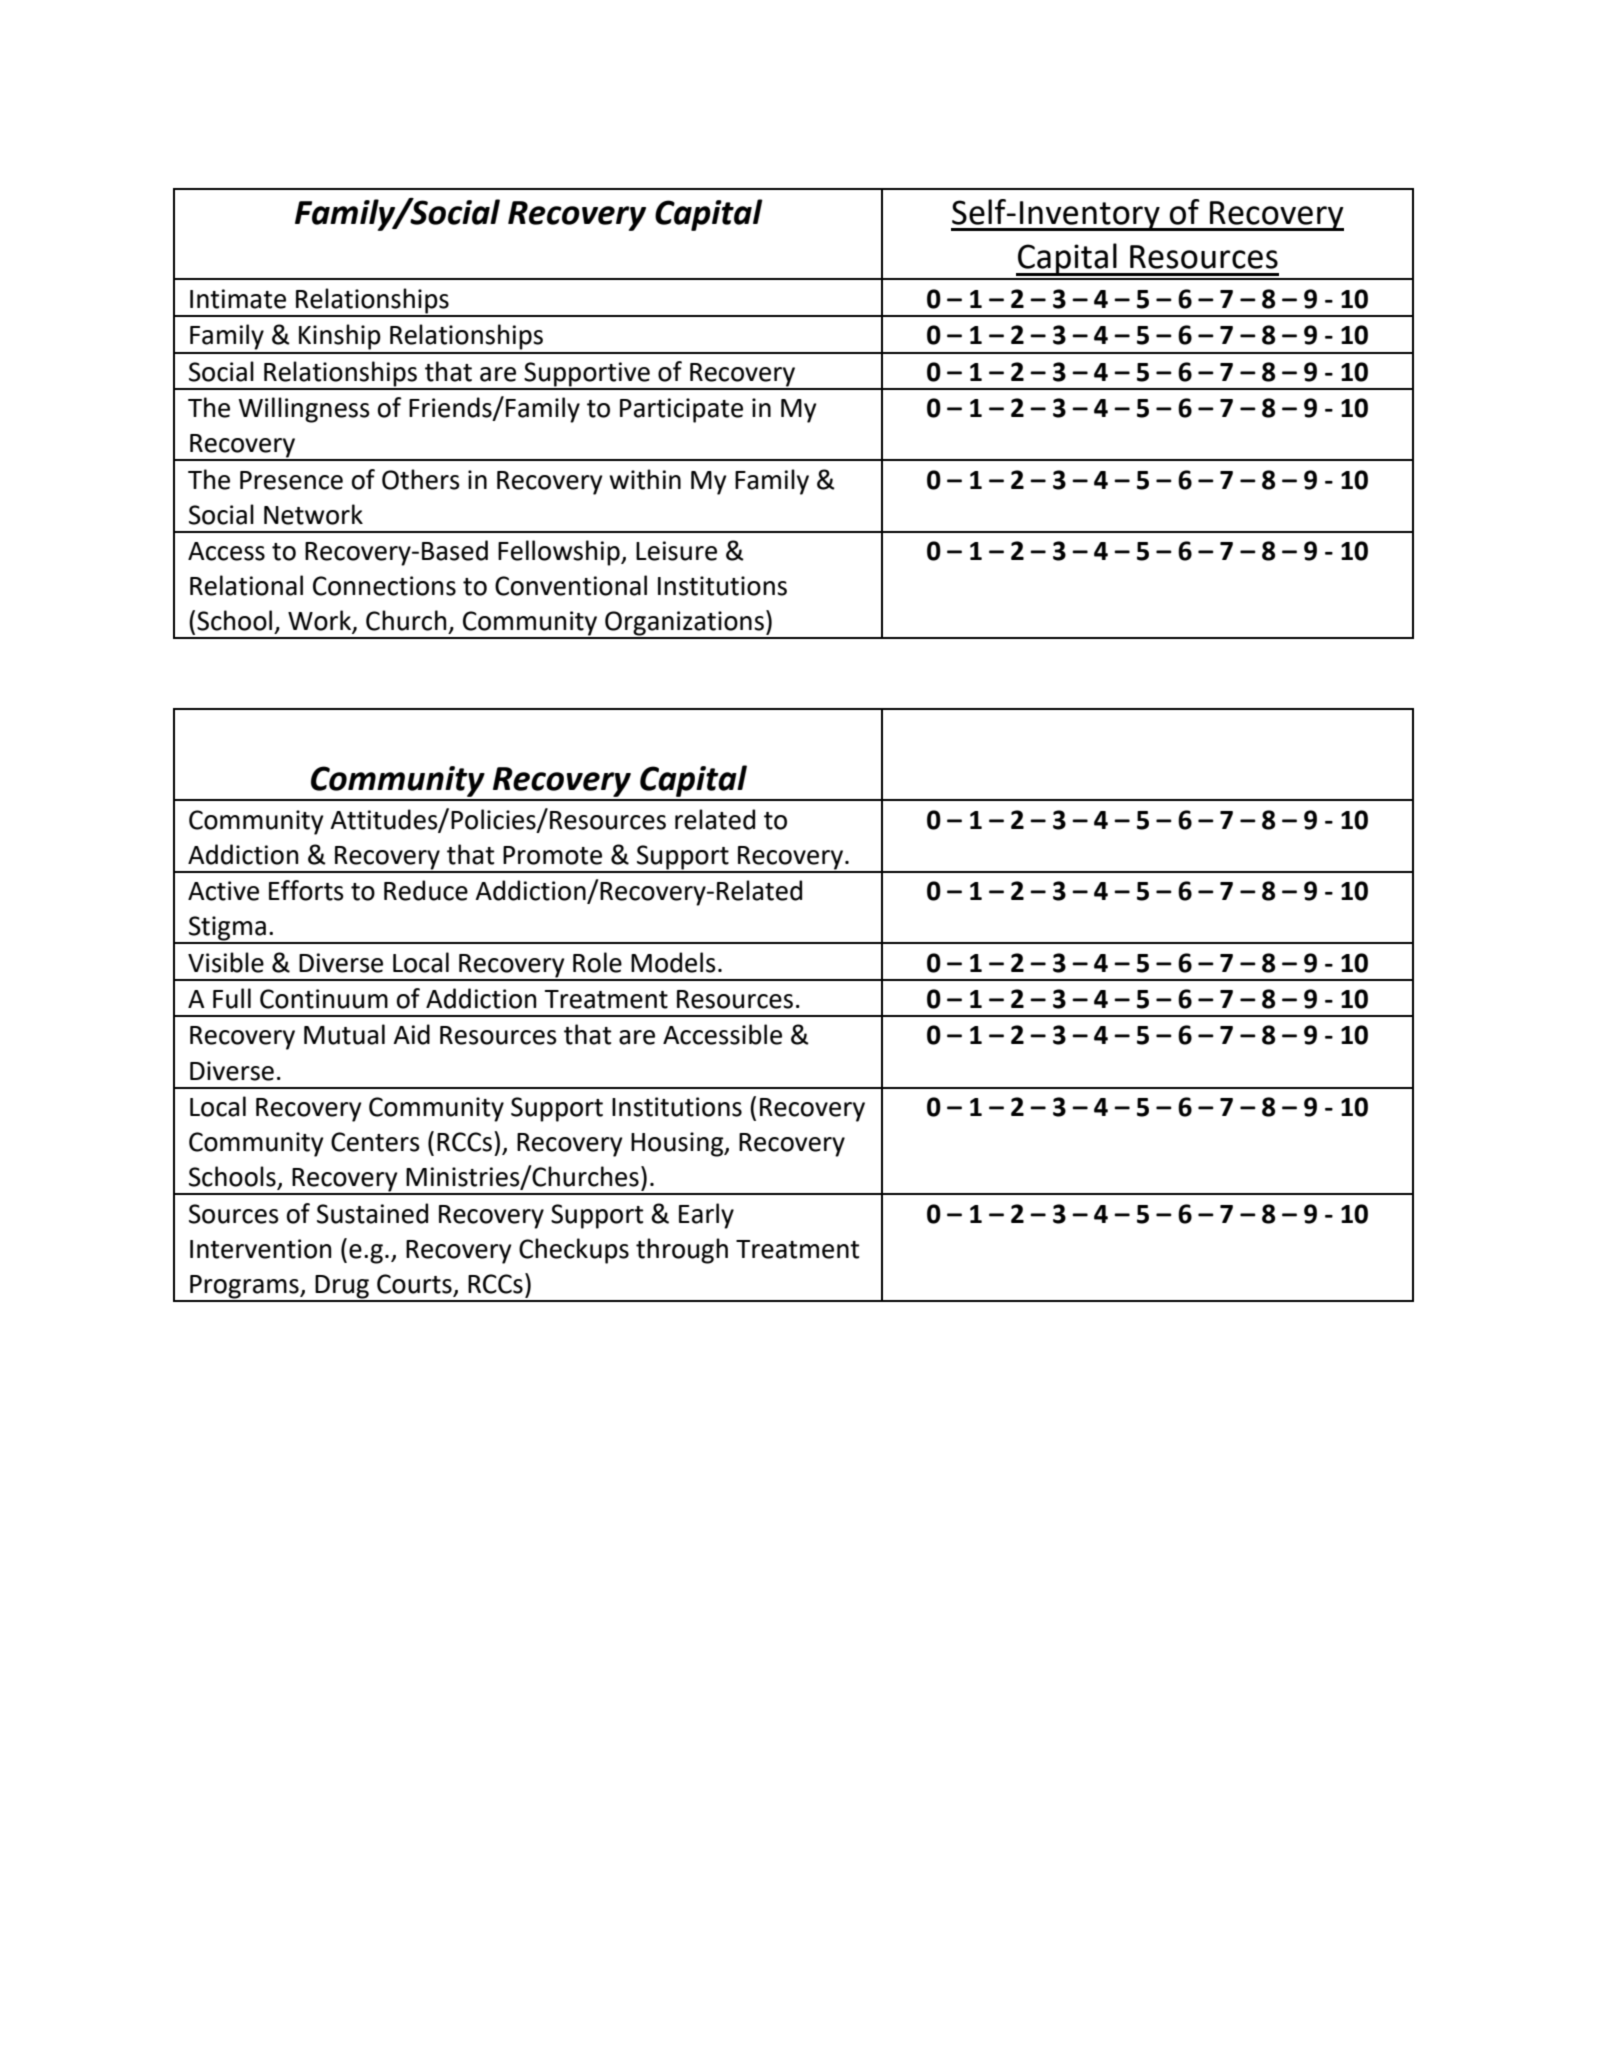 The height and width of the screenshot is (2070, 1599). Describe the element at coordinates (426, 890) in the screenshot. I see `Reduce` at that location.
